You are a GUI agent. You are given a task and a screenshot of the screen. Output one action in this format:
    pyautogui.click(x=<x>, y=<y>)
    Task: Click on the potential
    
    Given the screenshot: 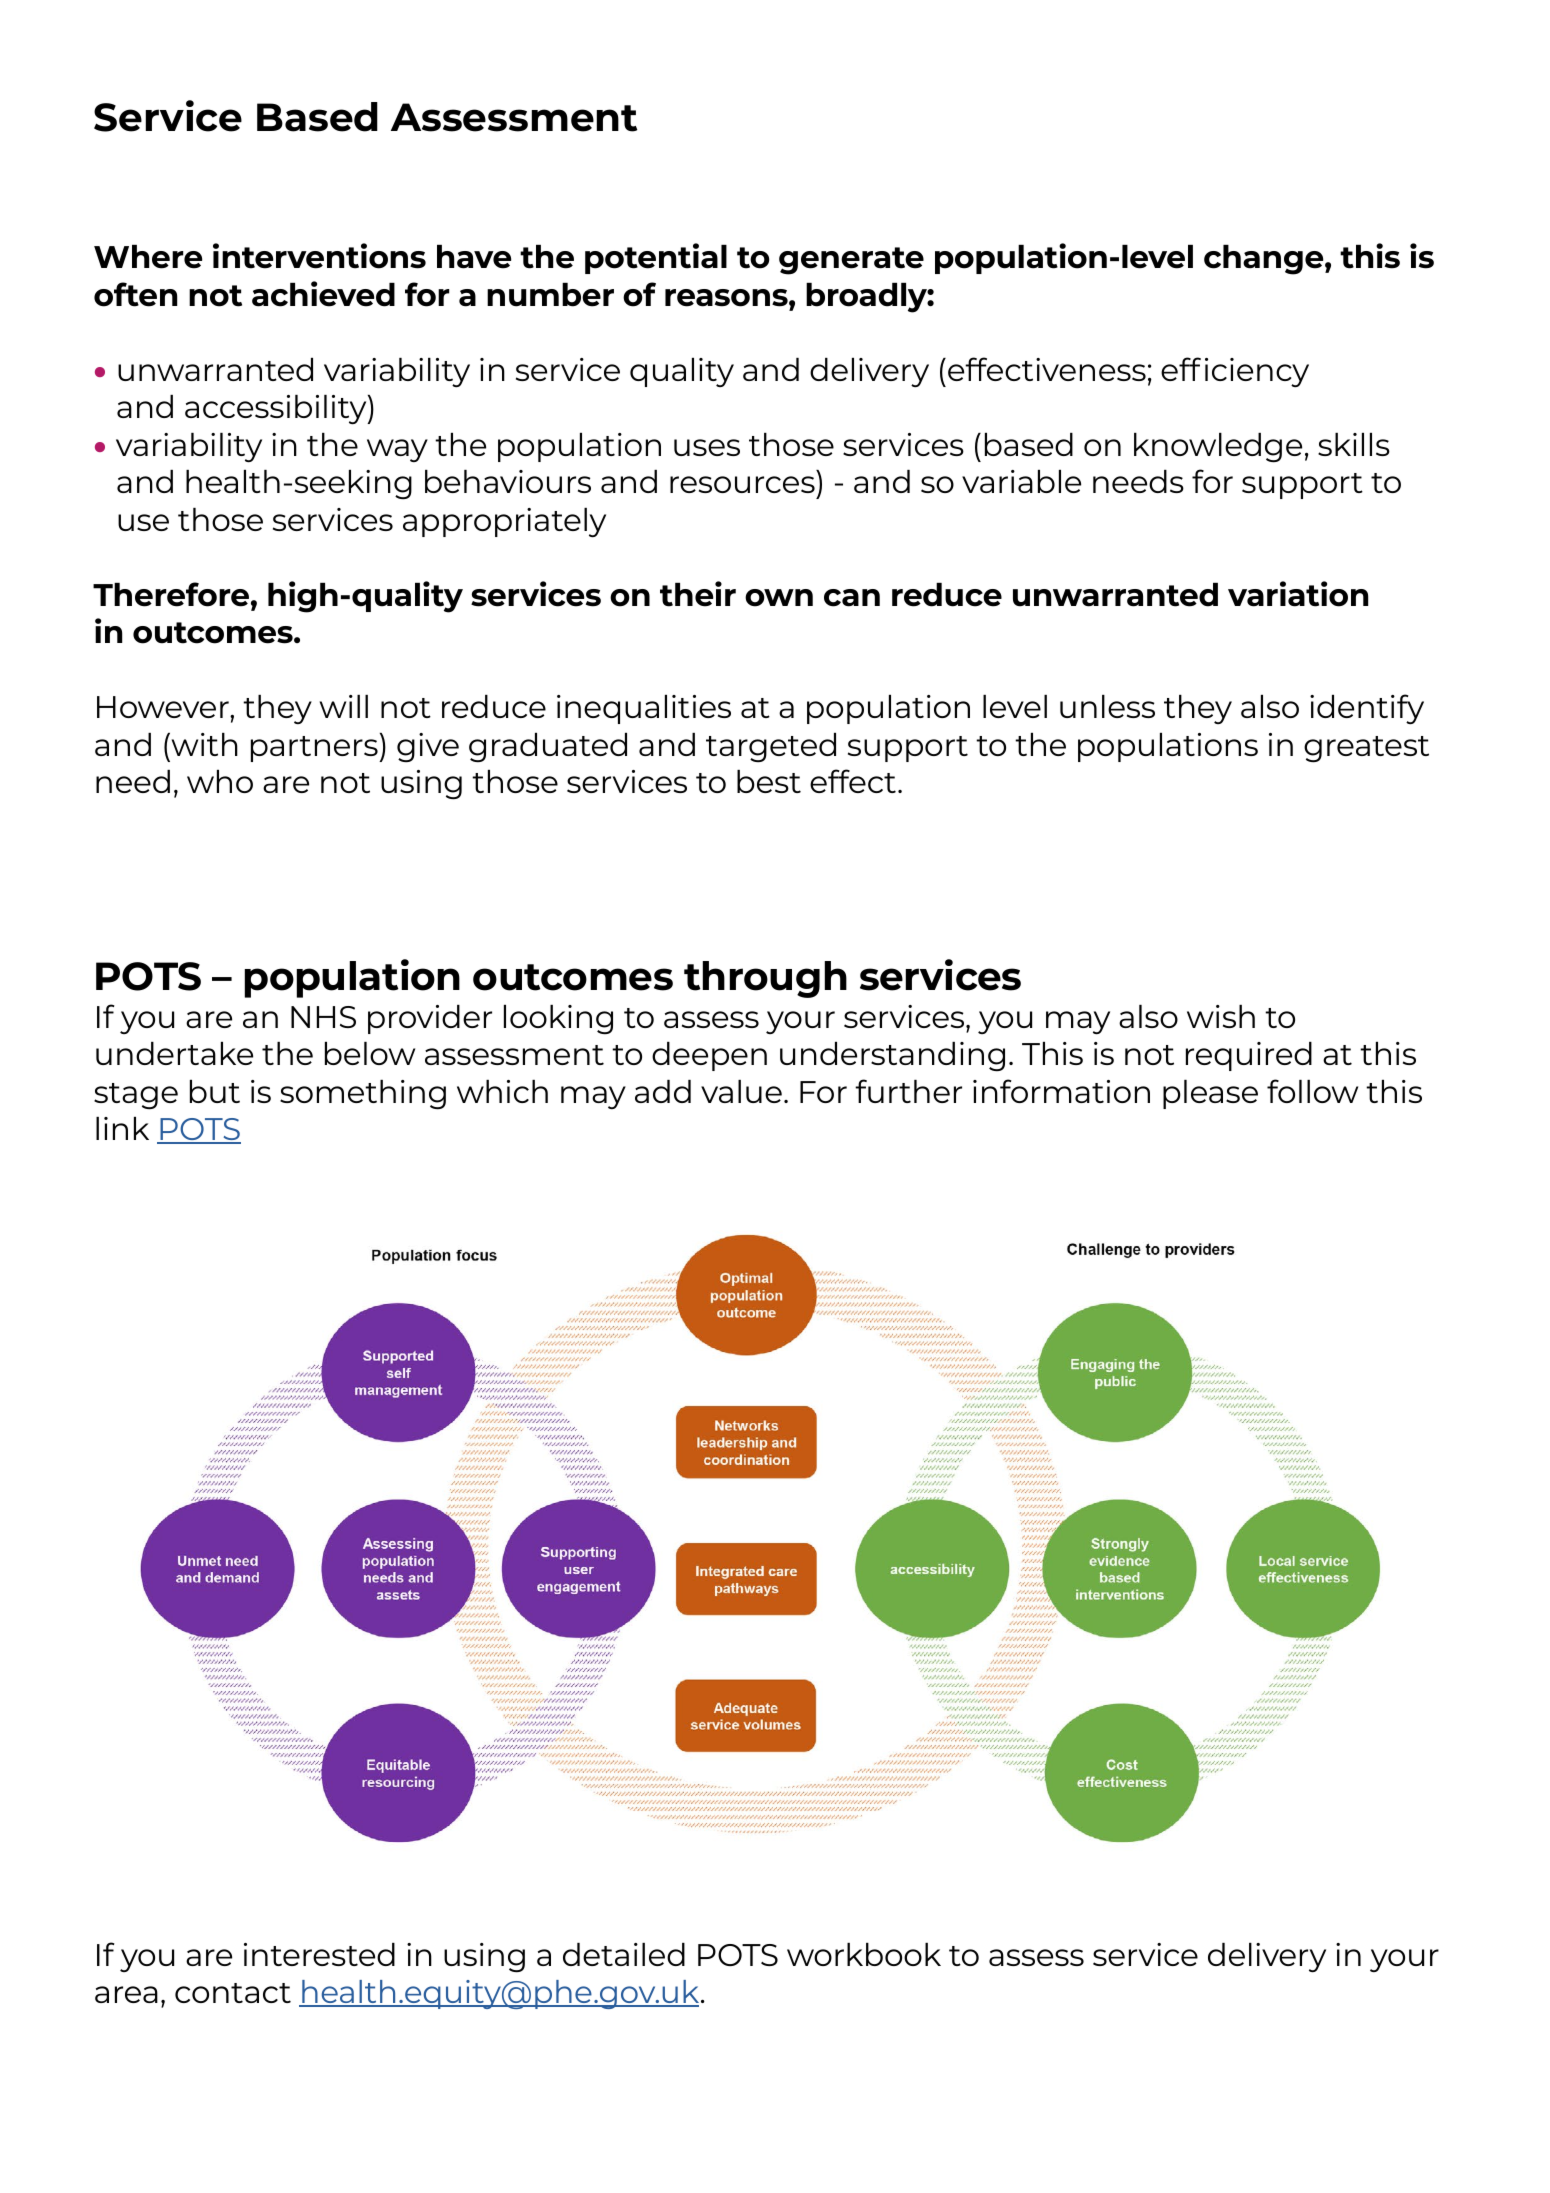 What is the action you would take?
    pyautogui.click(x=656, y=258)
